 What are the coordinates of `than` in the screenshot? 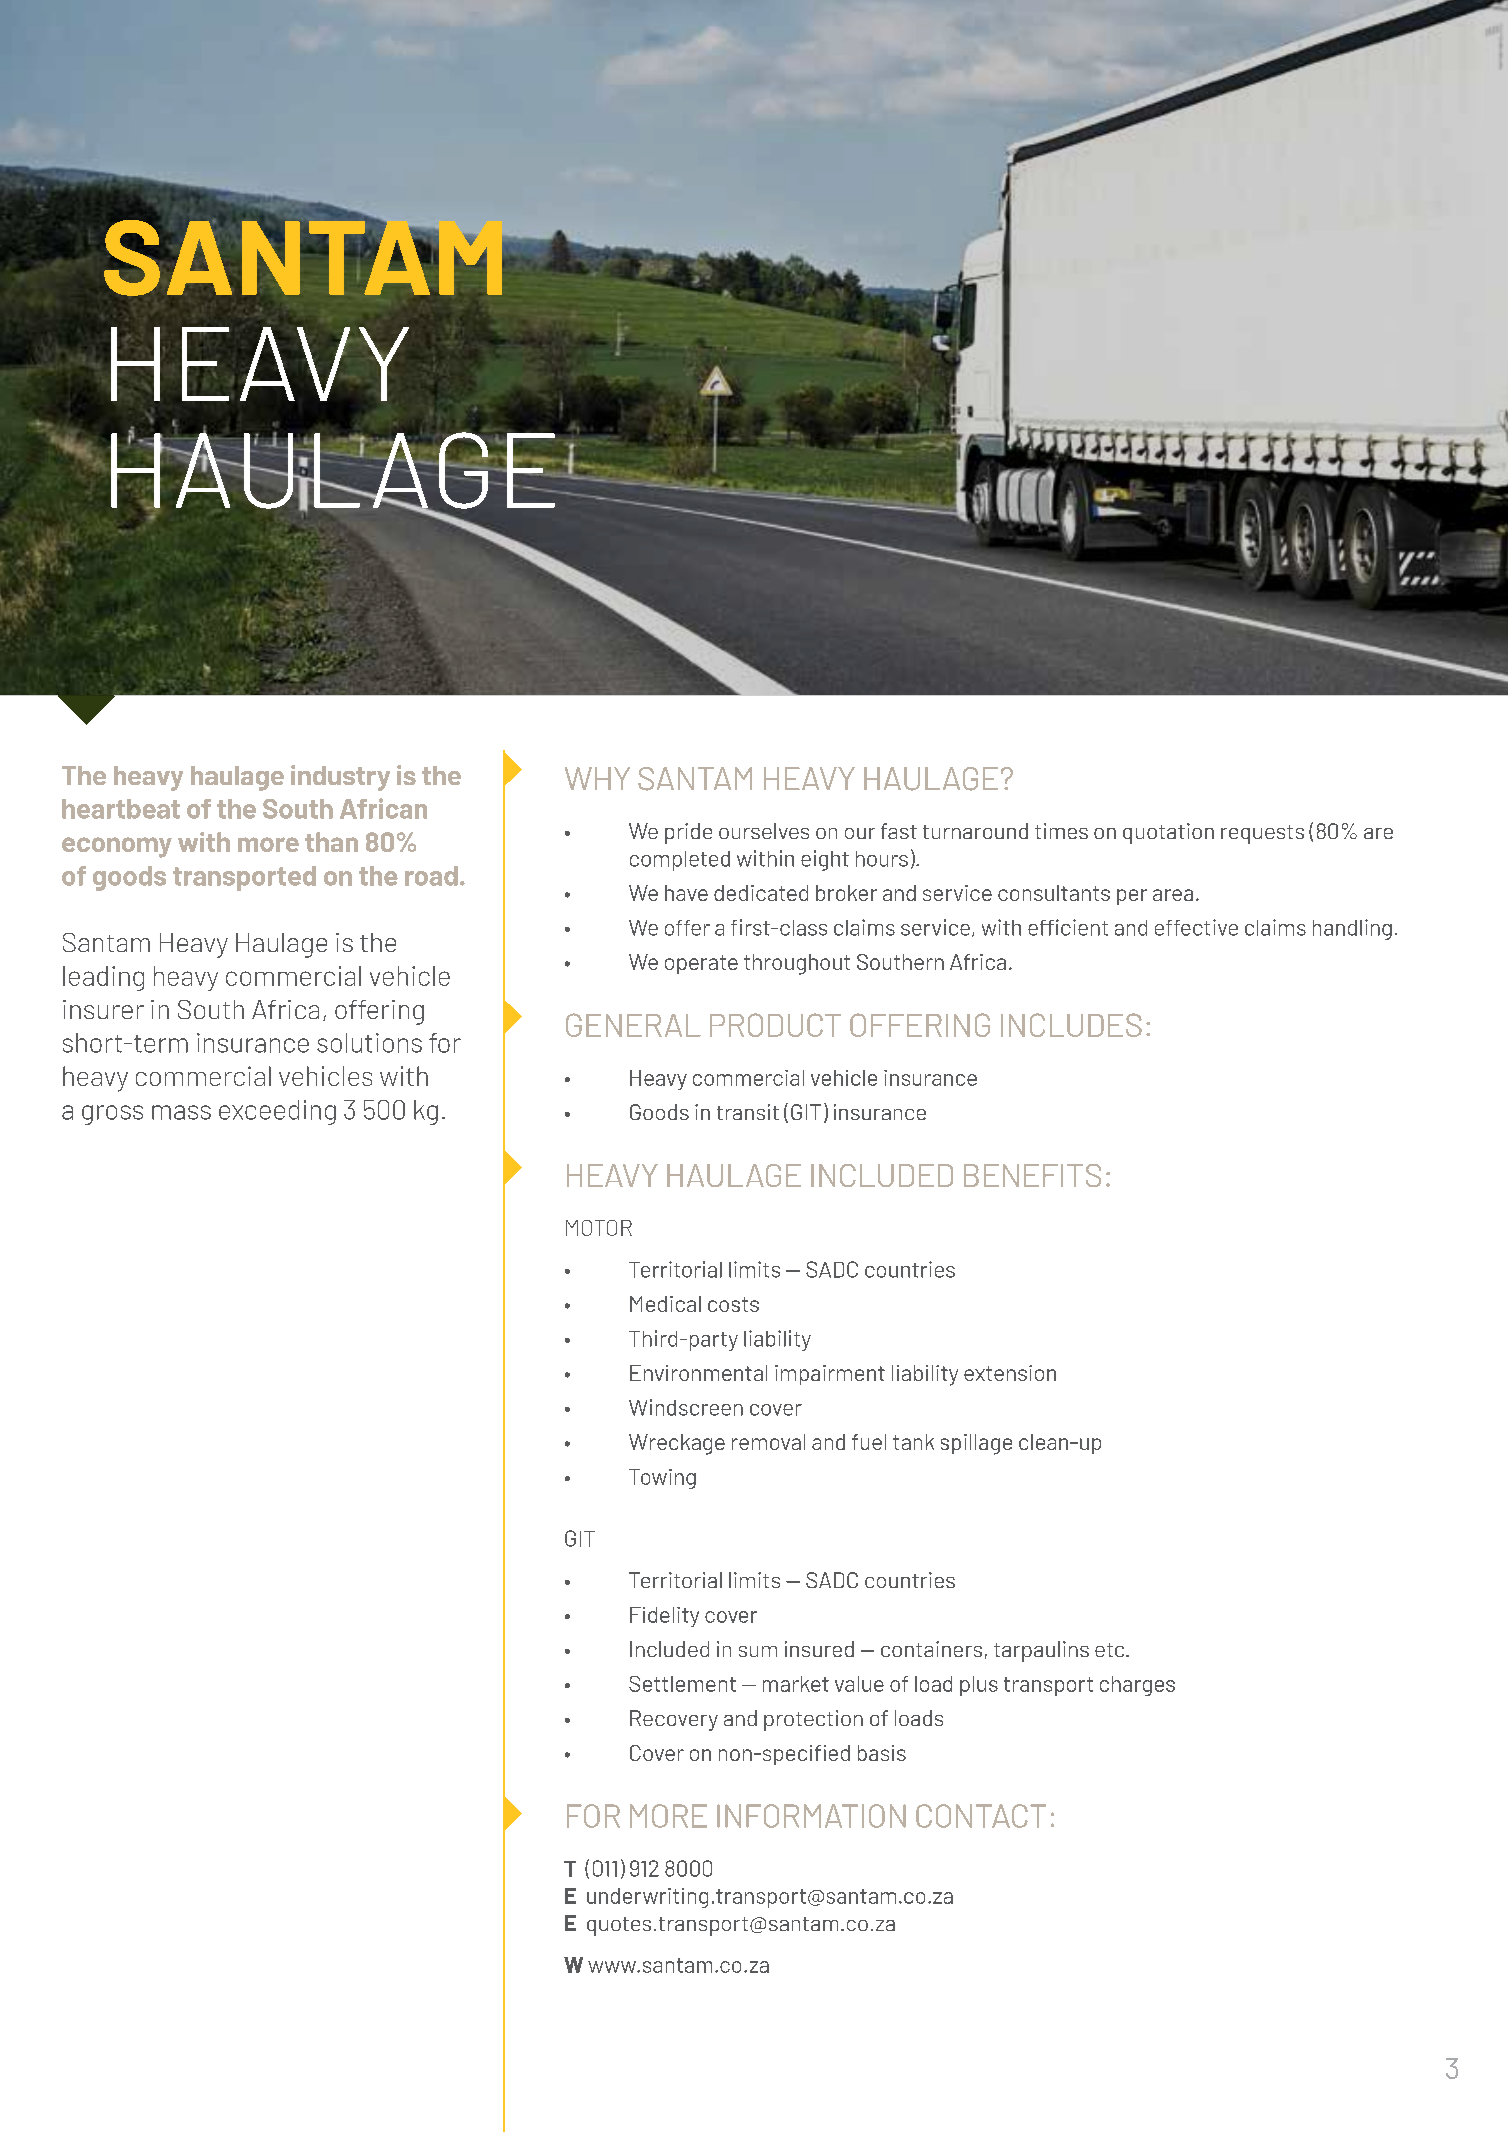 It's located at (331, 842).
